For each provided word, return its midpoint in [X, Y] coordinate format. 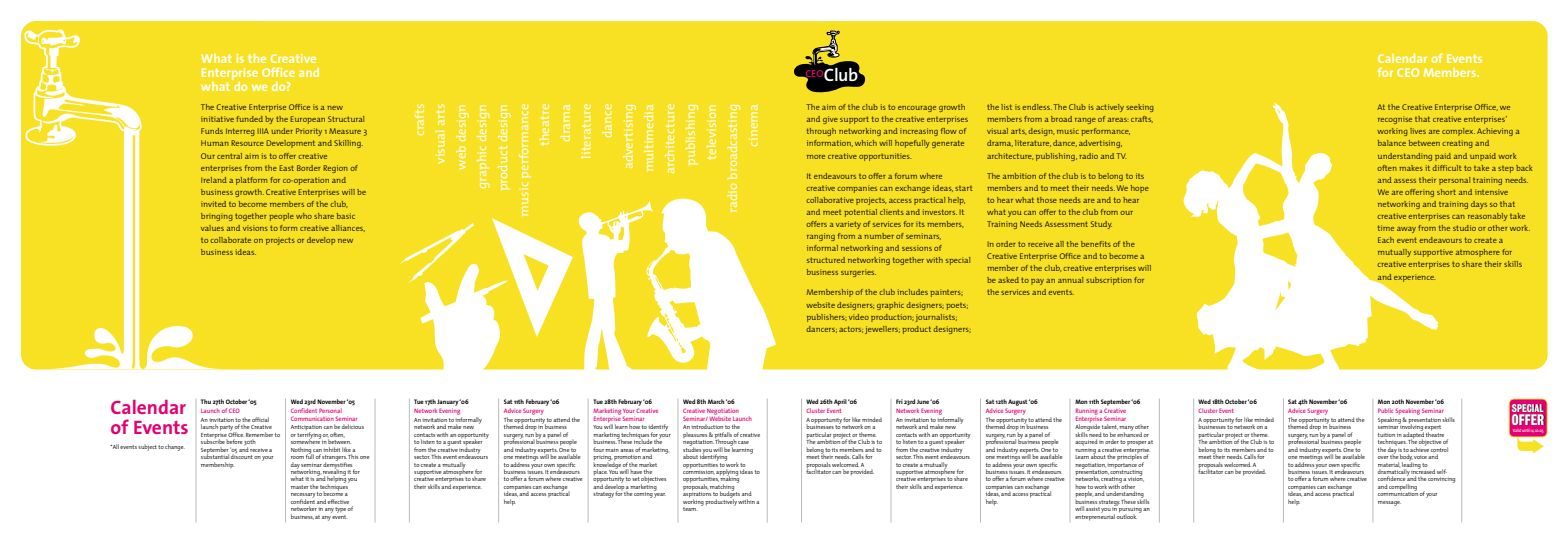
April [840, 402]
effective [338, 501]
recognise [1395, 120]
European [307, 120]
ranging [821, 237]
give [830, 120]
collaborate [230, 240]
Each [1386, 240]
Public [1385, 410]
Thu [206, 401]
